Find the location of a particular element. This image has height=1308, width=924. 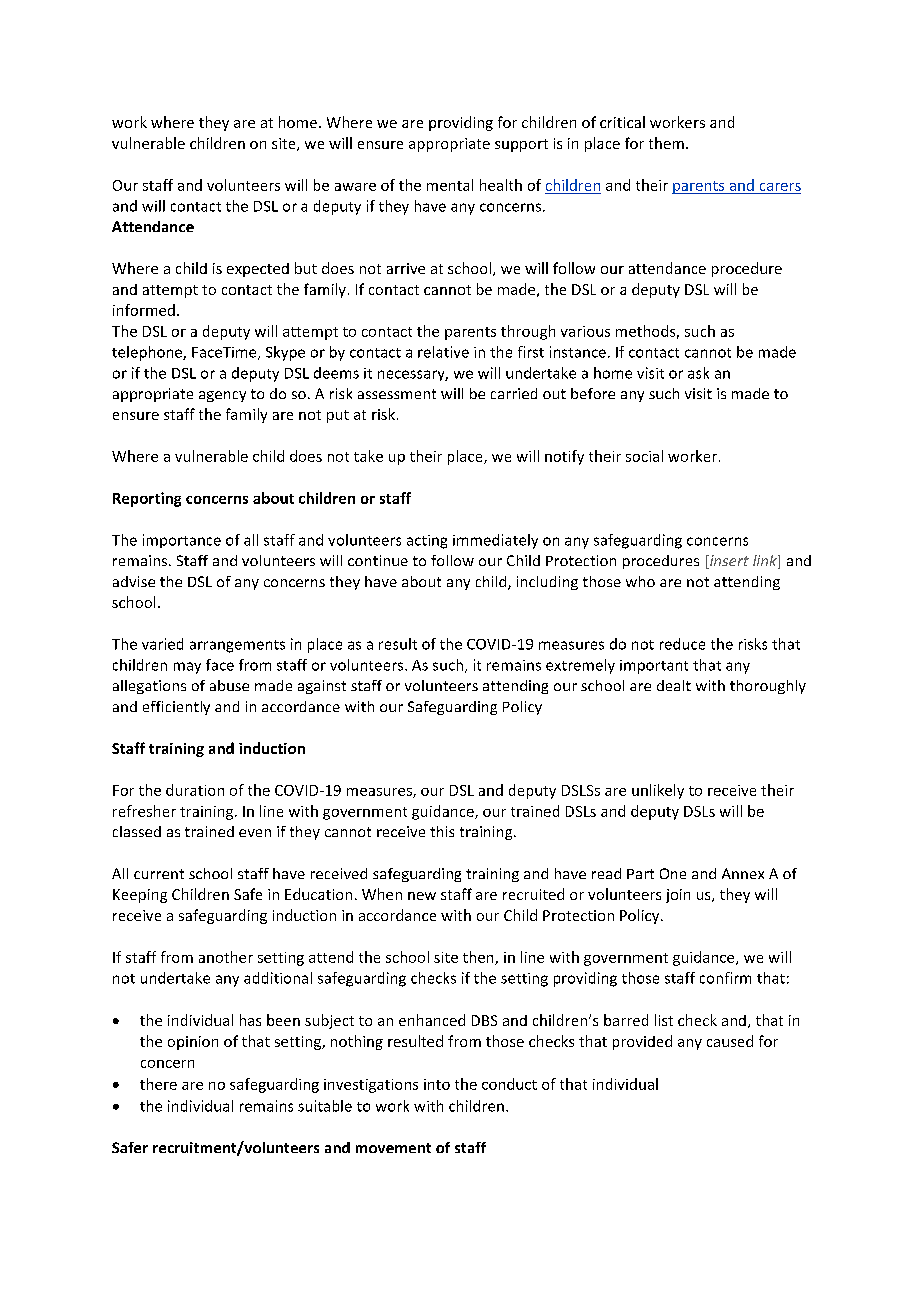

unlikely is located at coordinates (658, 791).
